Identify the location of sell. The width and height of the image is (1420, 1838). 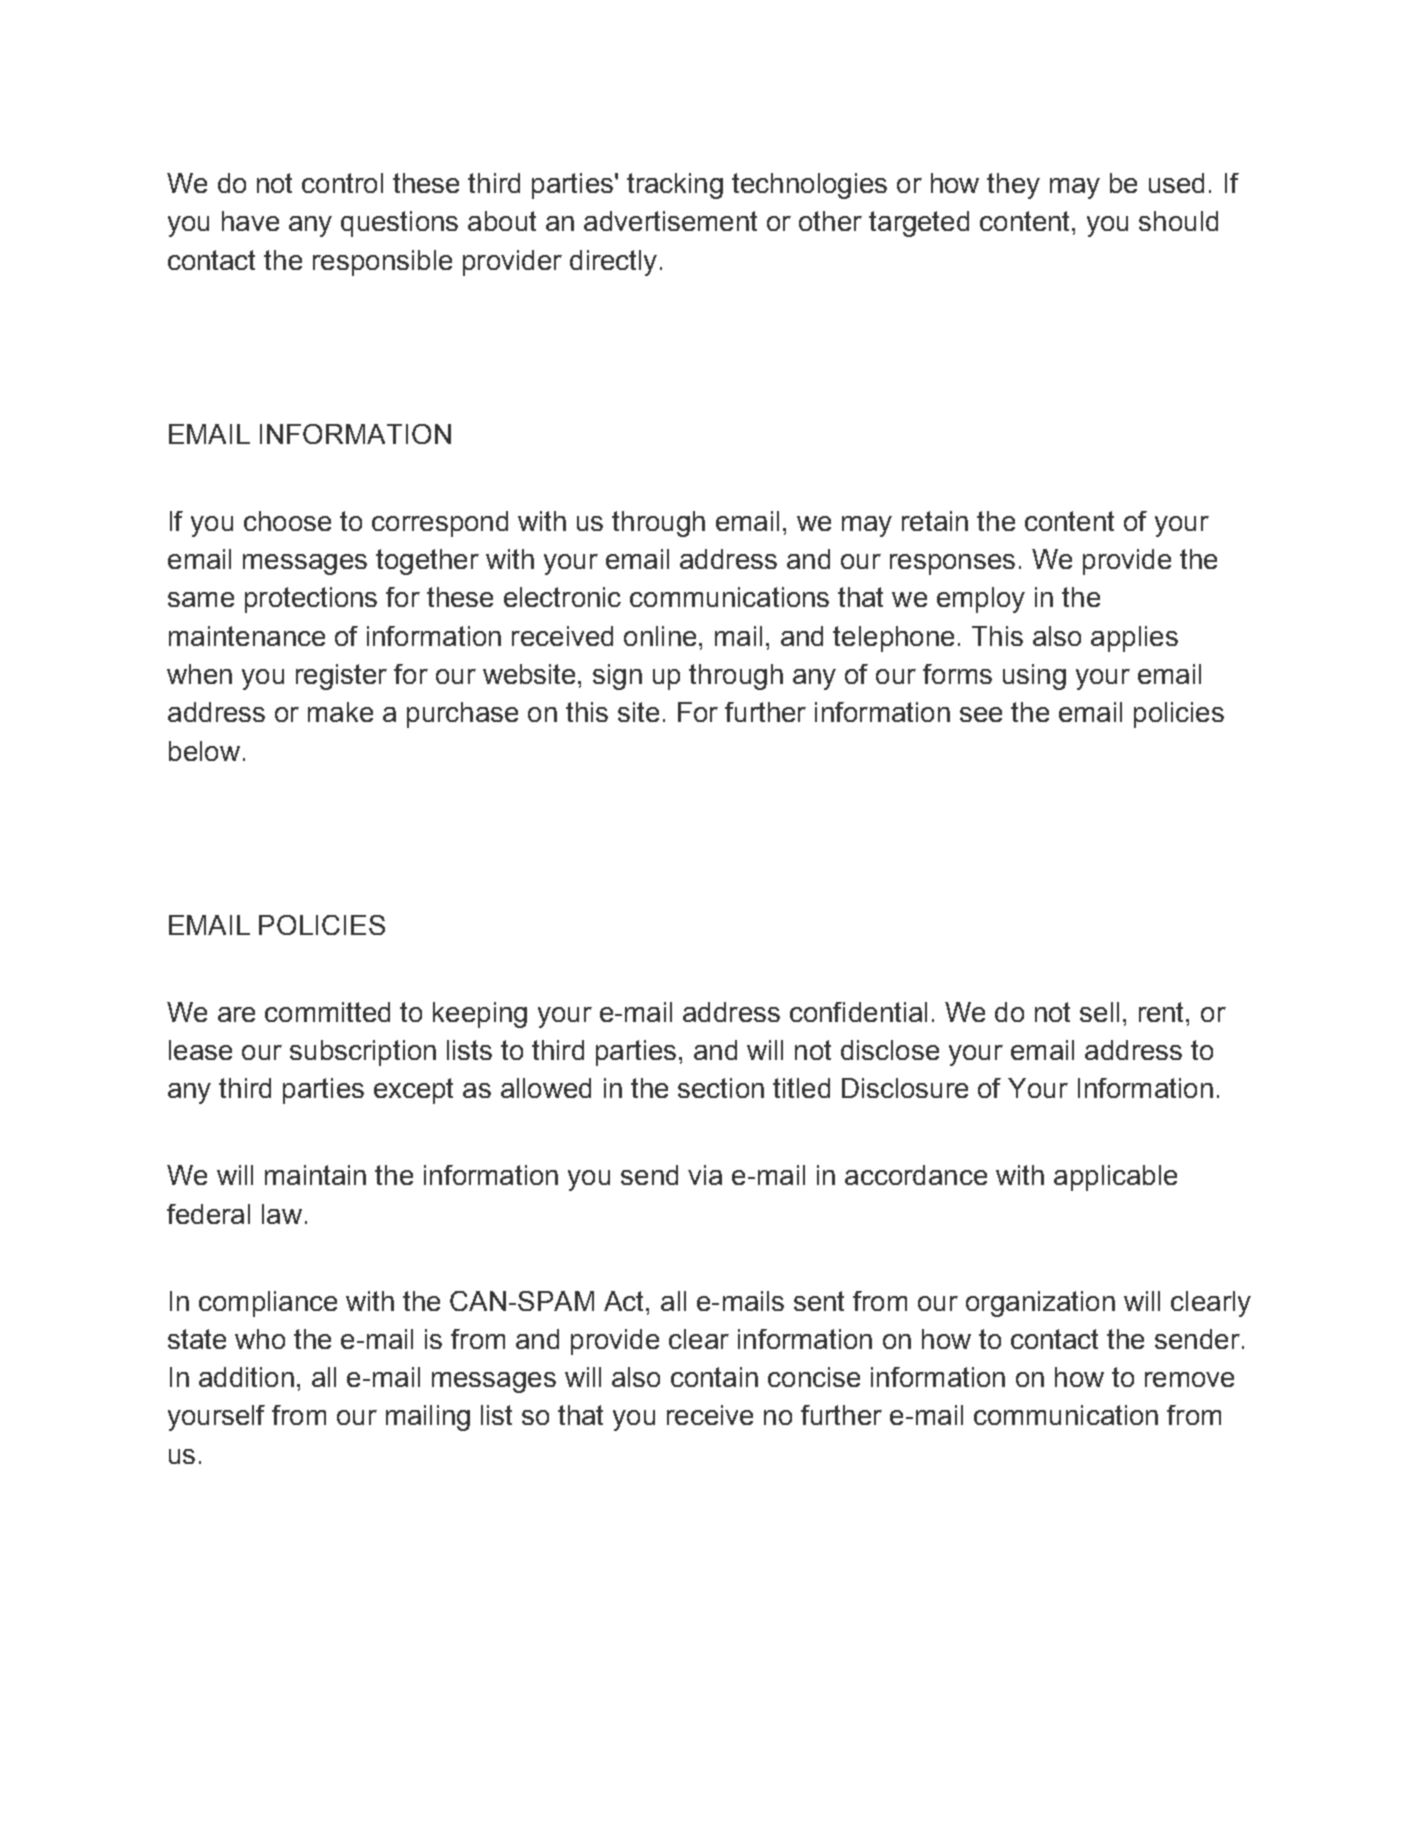
(1099, 1012).
